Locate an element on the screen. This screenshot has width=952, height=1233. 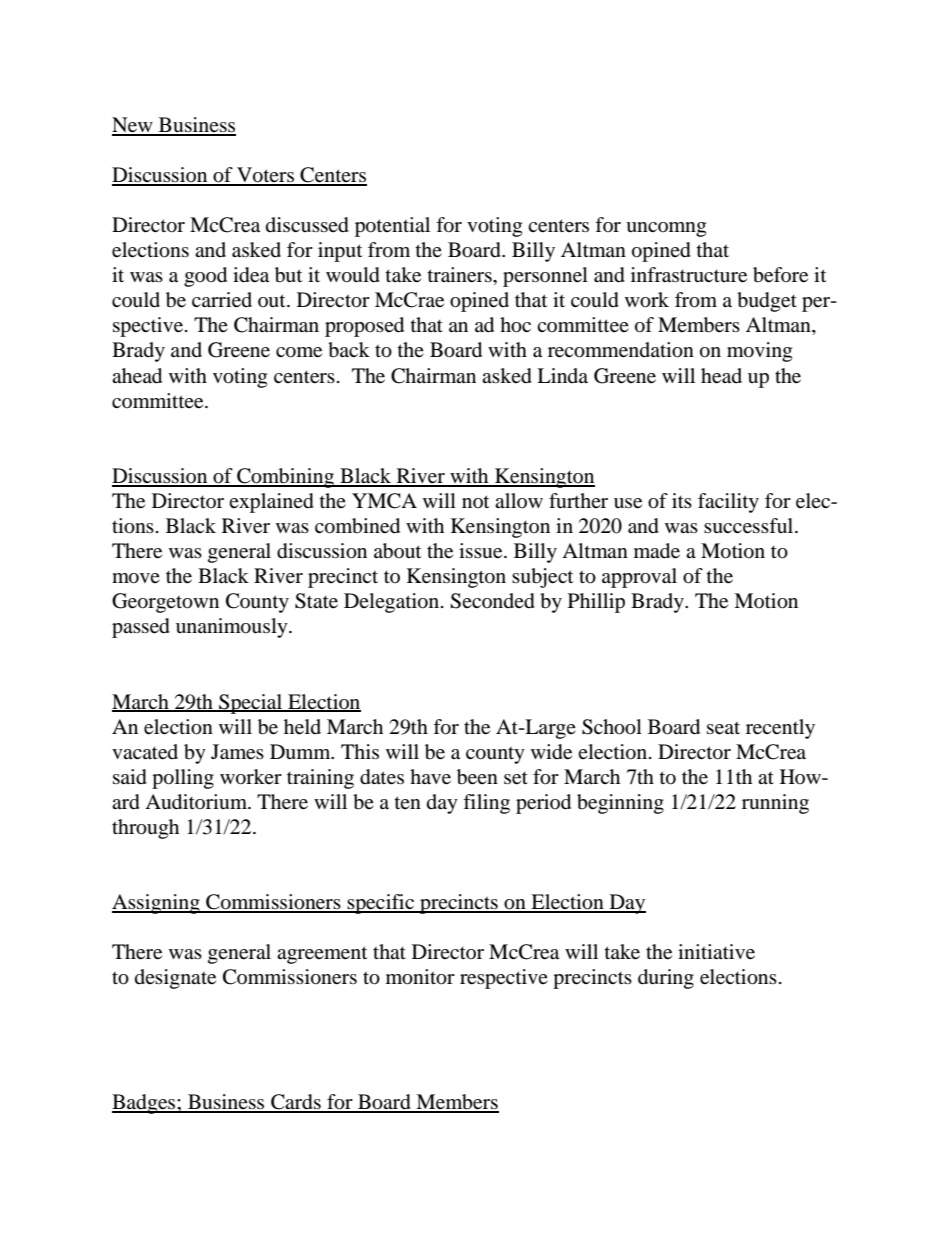
through is located at coordinates (145, 829).
